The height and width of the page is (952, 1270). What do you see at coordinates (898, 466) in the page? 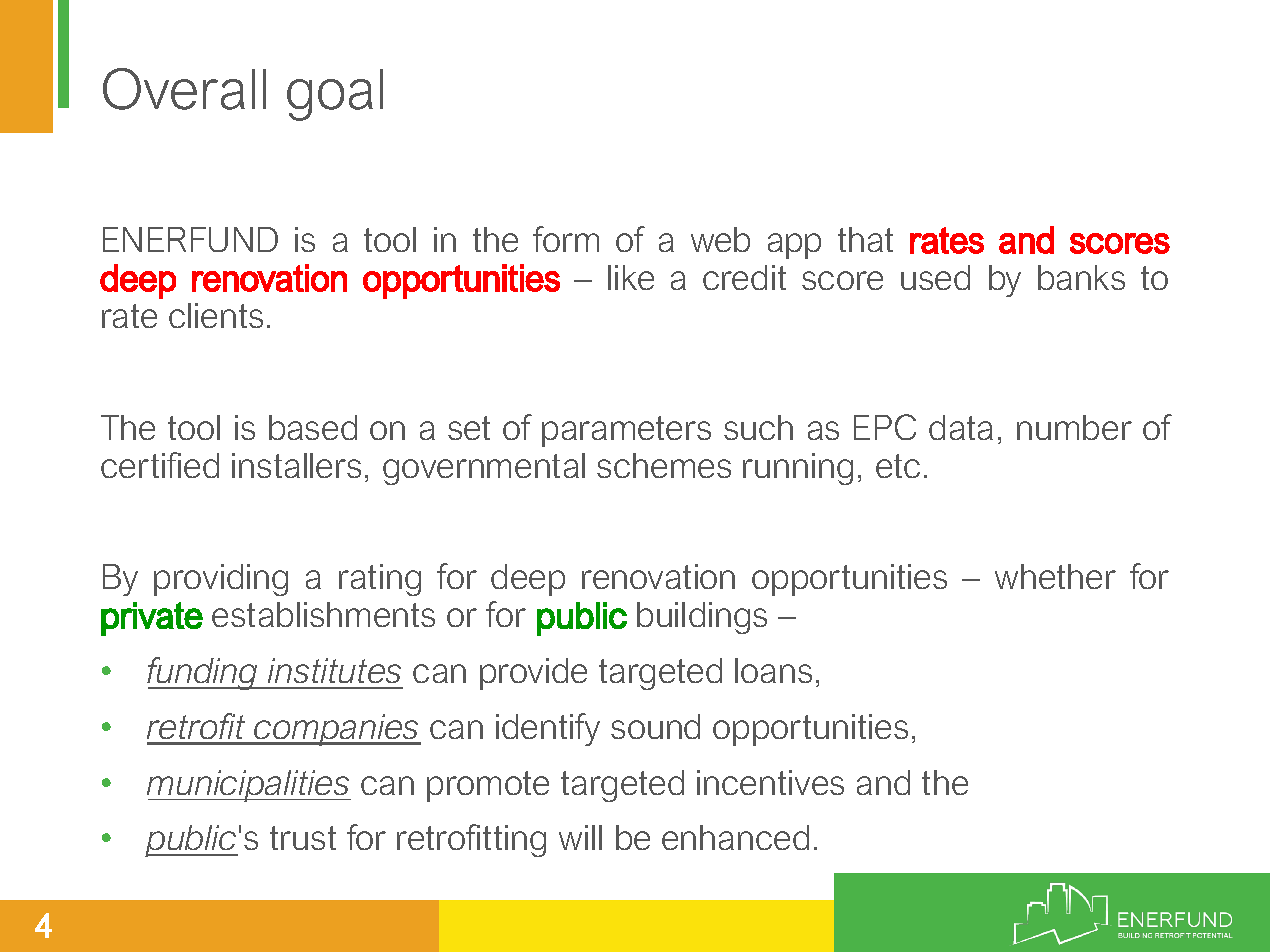
I see `etc` at bounding box center [898, 466].
